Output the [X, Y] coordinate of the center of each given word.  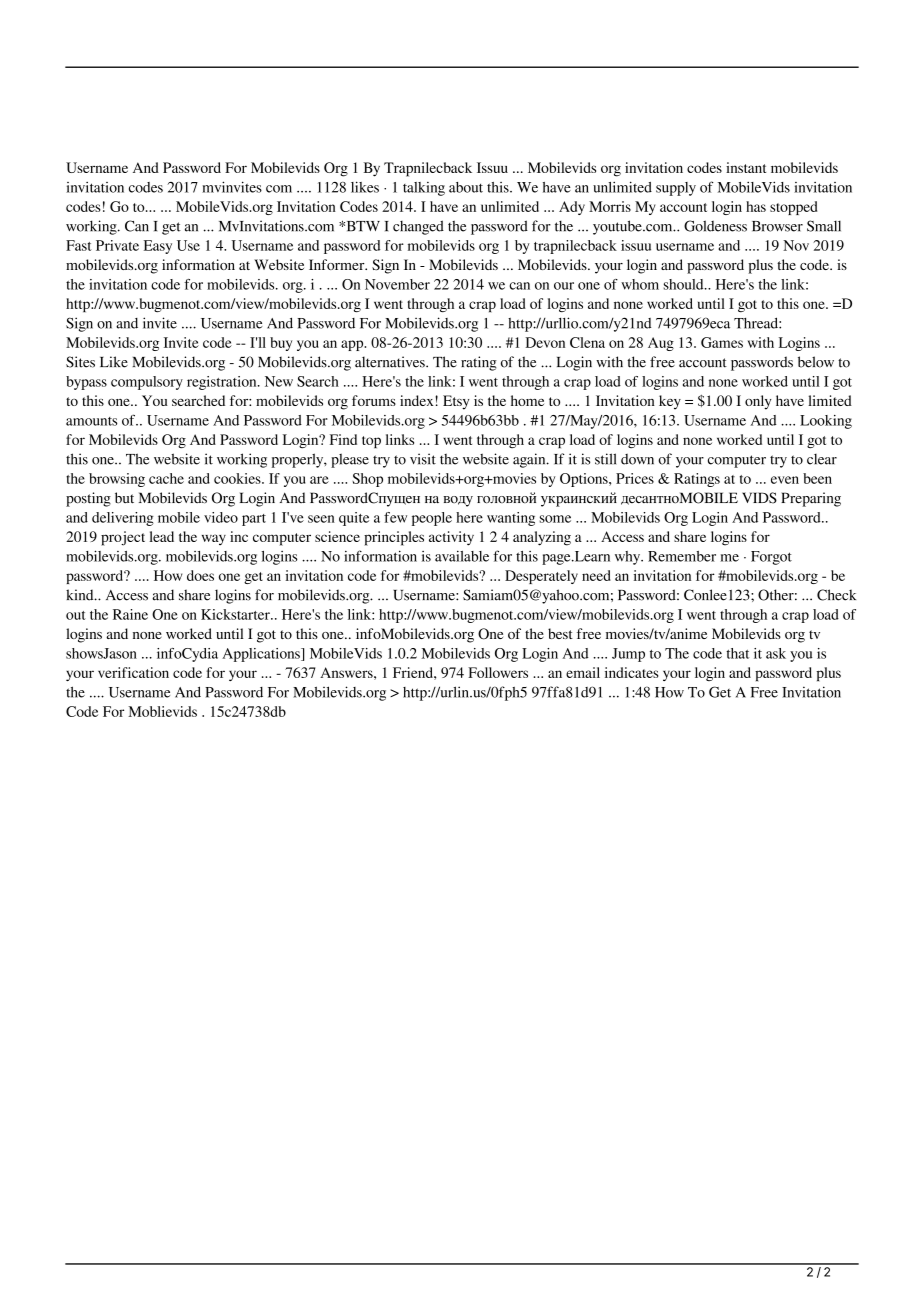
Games [722, 342]
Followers [498, 672]
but [124, 498]
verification [133, 672]
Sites [80, 362]
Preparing [811, 499]
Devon [545, 342]
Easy [158, 247]
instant [746, 167]
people [432, 519]
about [466, 187]
